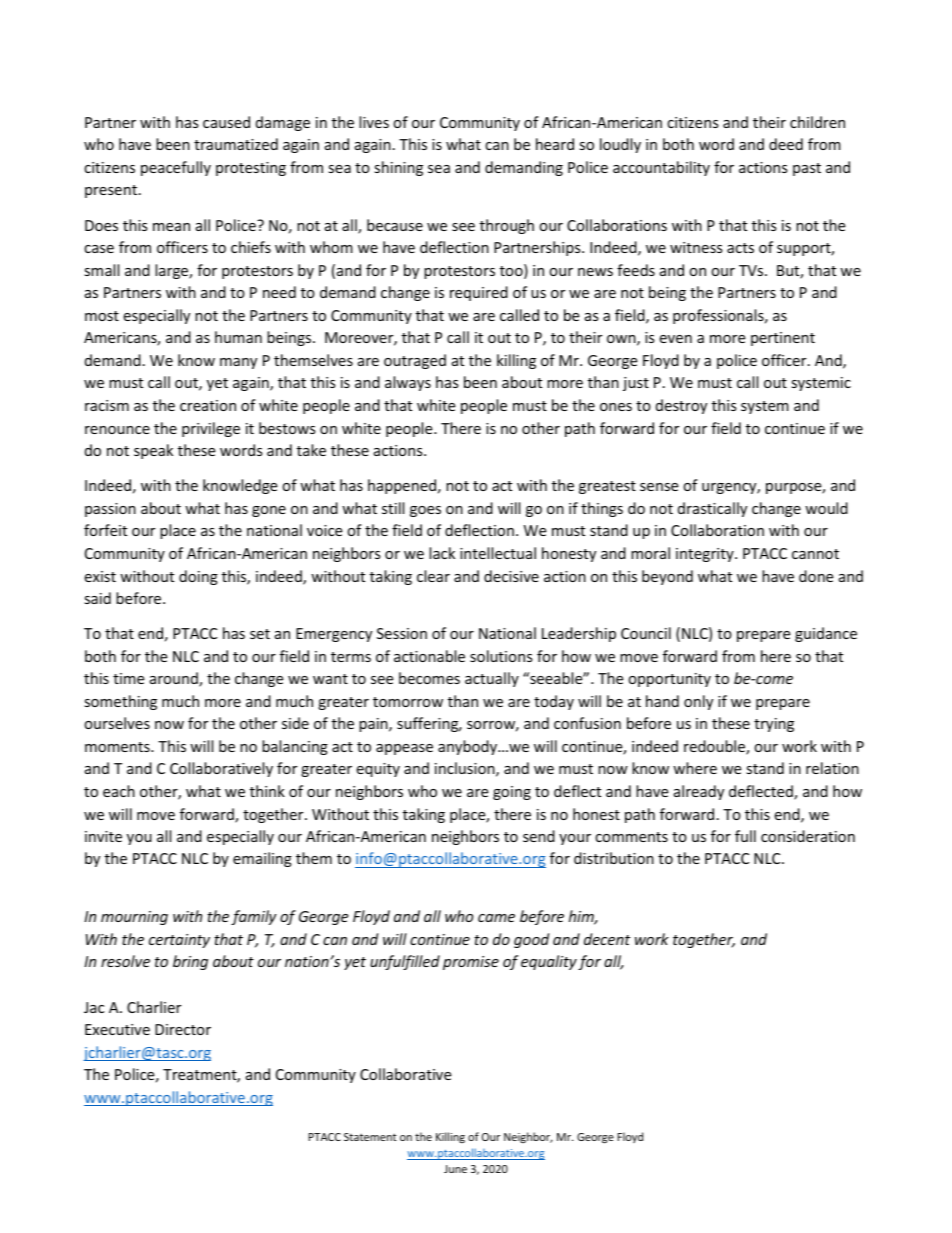 The image size is (952, 1233). Describe the element at coordinates (425, 511) in the image. I see `goes` at that location.
